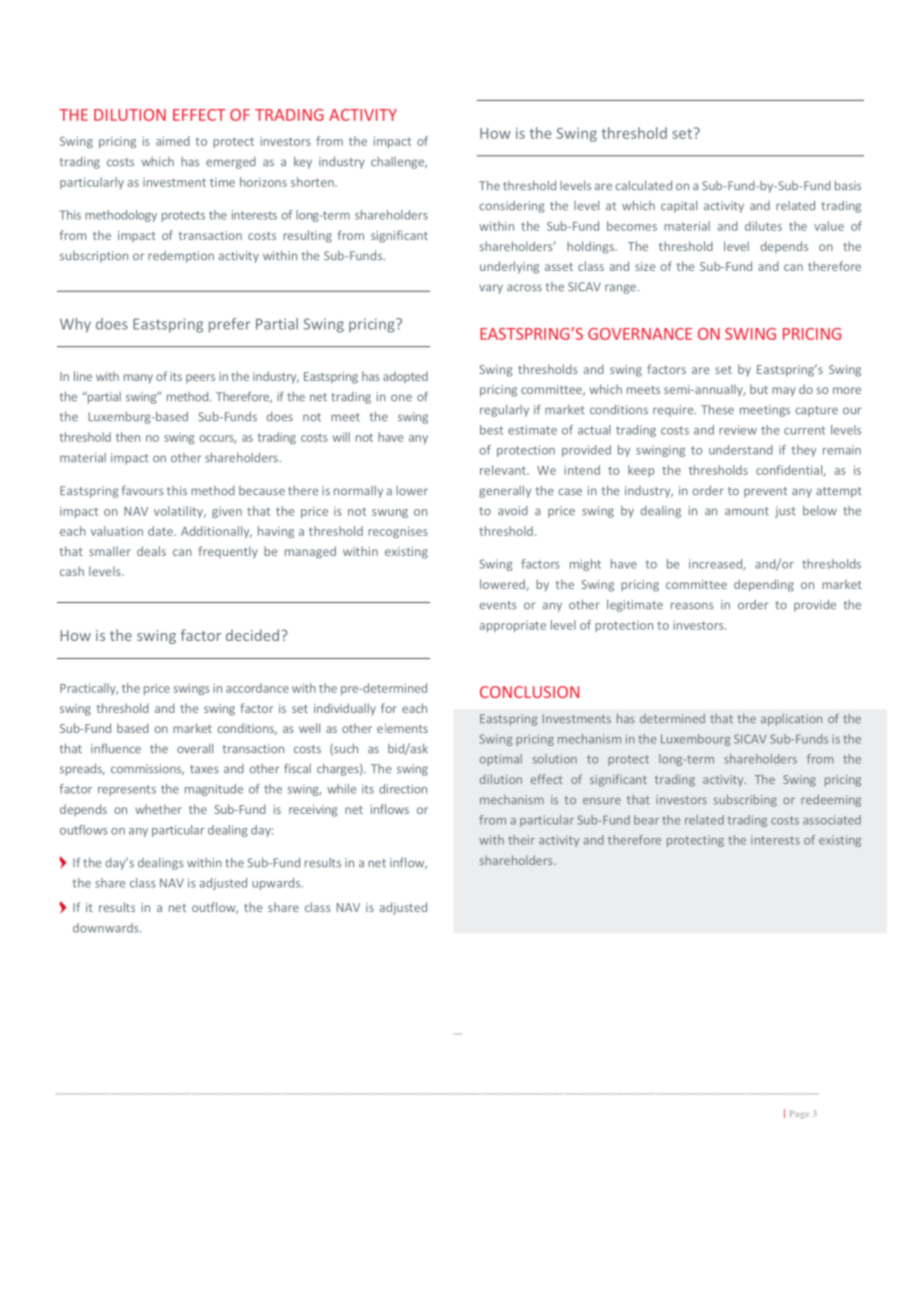 This screenshot has width=924, height=1308. What do you see at coordinates (147, 769) in the screenshot?
I see `commissions` at bounding box center [147, 769].
